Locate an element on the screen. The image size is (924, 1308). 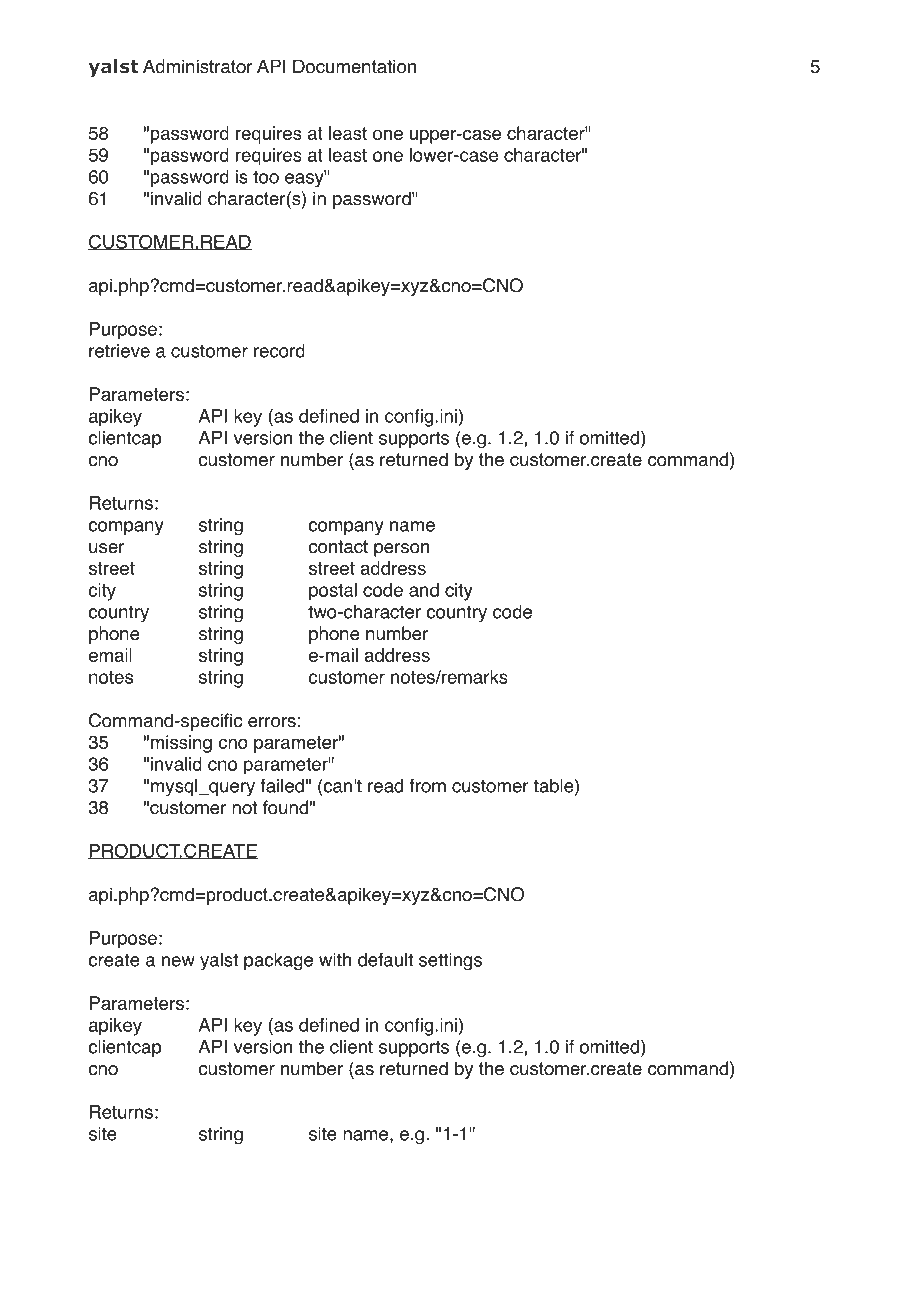
postal is located at coordinates (333, 592).
